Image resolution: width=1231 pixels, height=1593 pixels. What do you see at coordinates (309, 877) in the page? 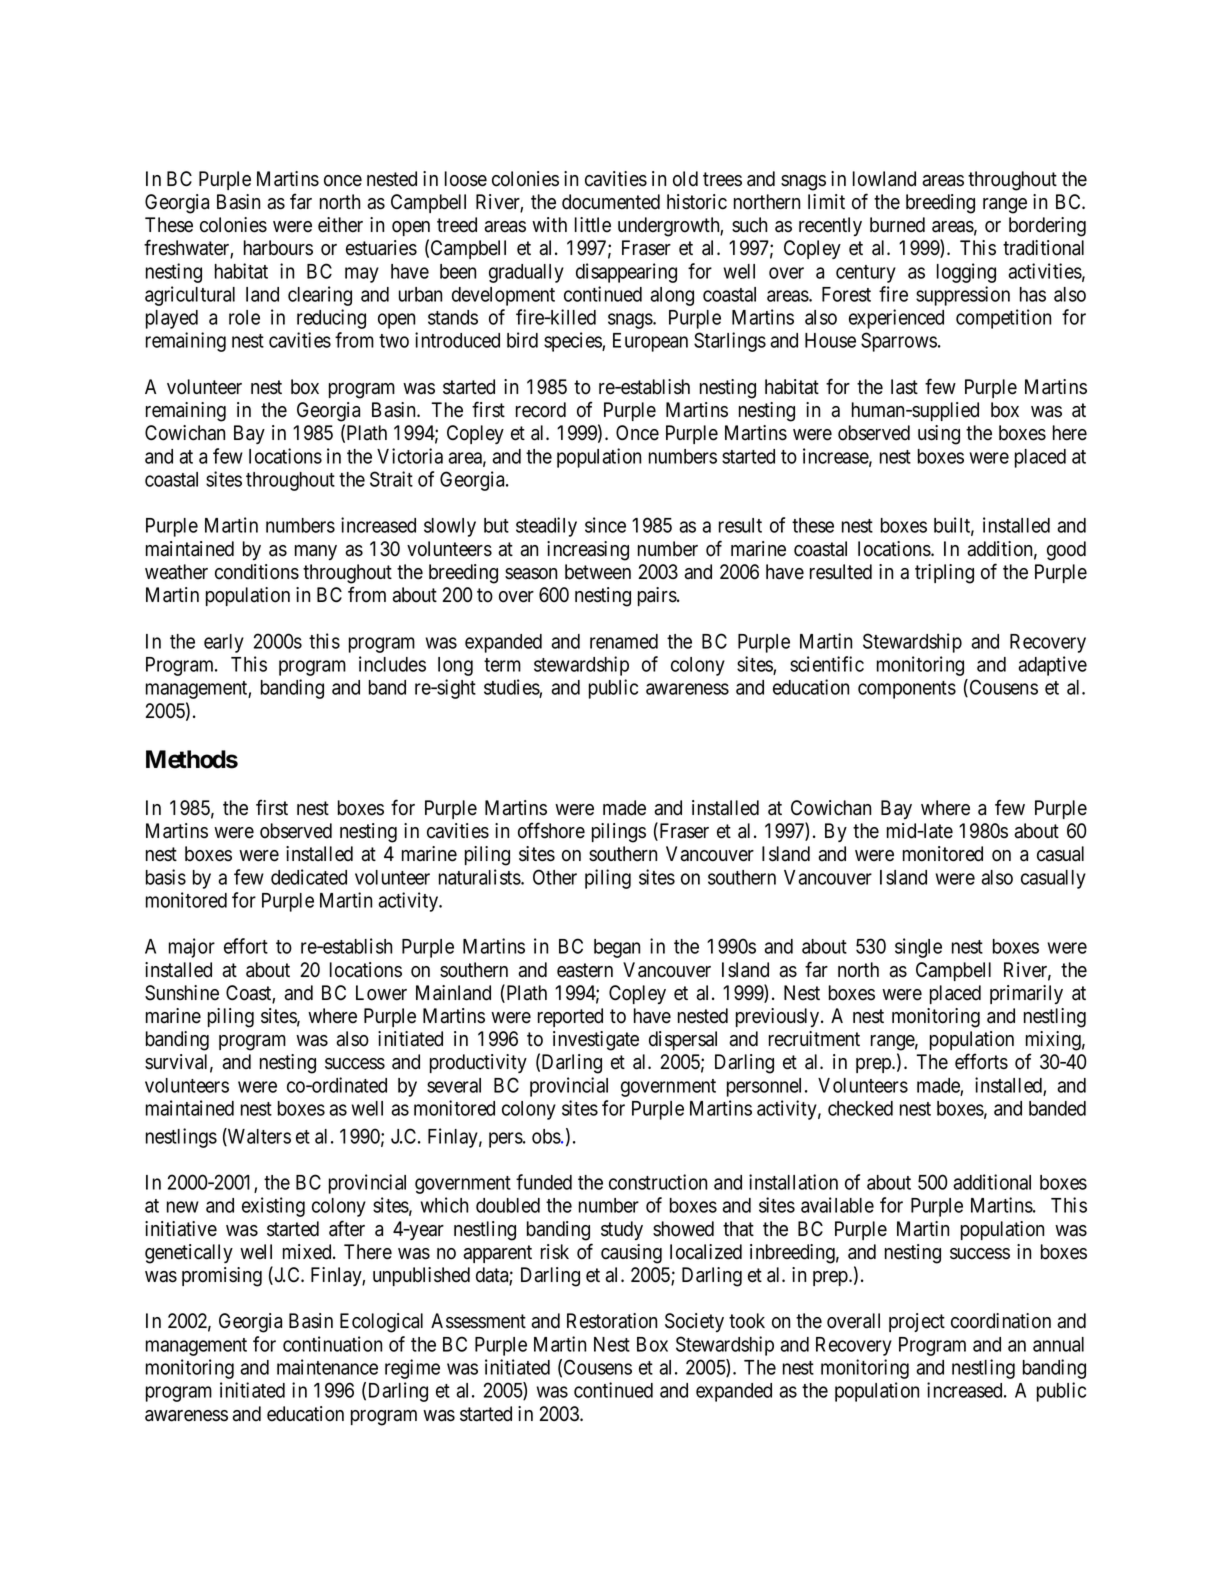
I see `dedicated` at bounding box center [309, 877].
